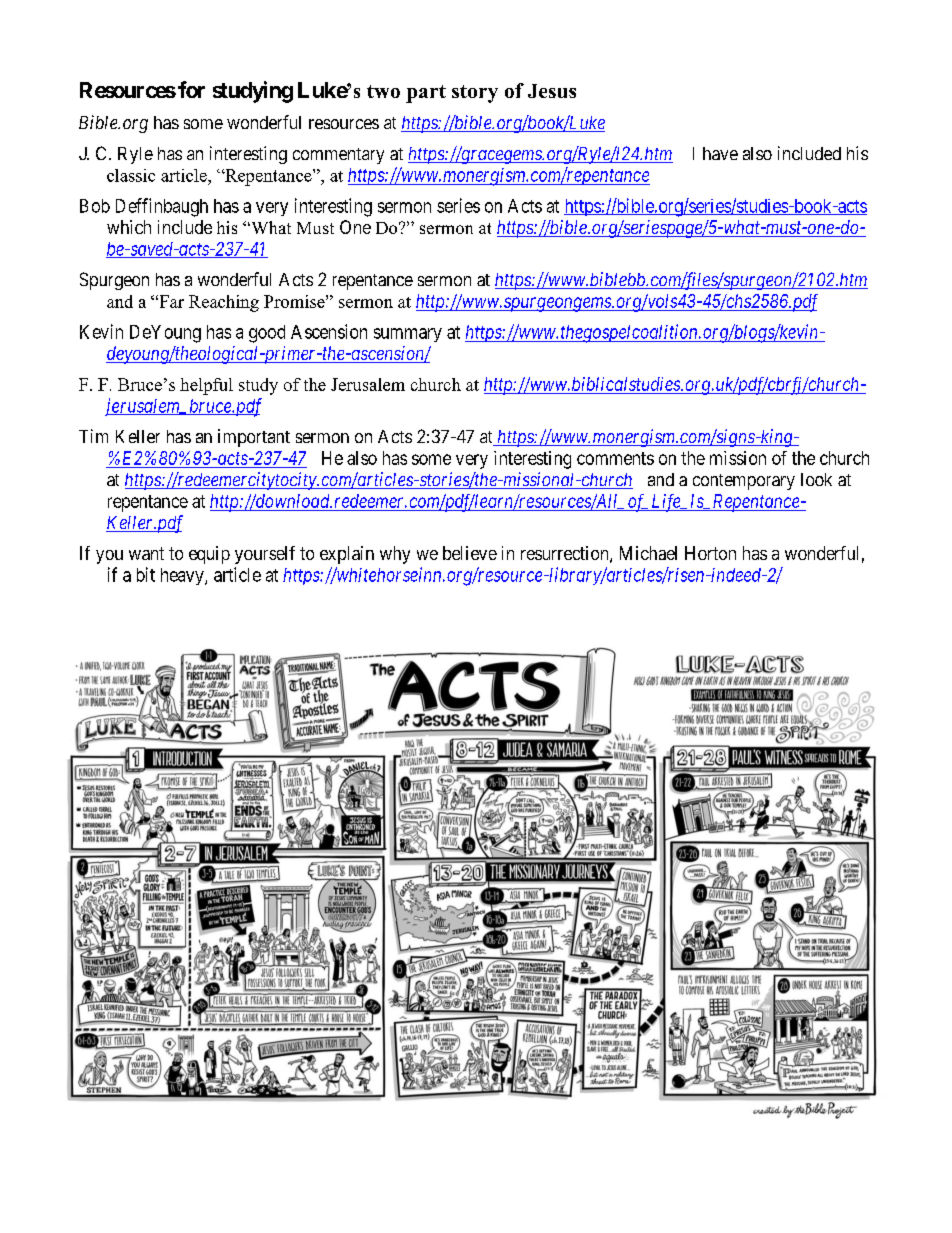 The image size is (952, 1233). What do you see at coordinates (475, 94) in the screenshot?
I see `story` at bounding box center [475, 94].
